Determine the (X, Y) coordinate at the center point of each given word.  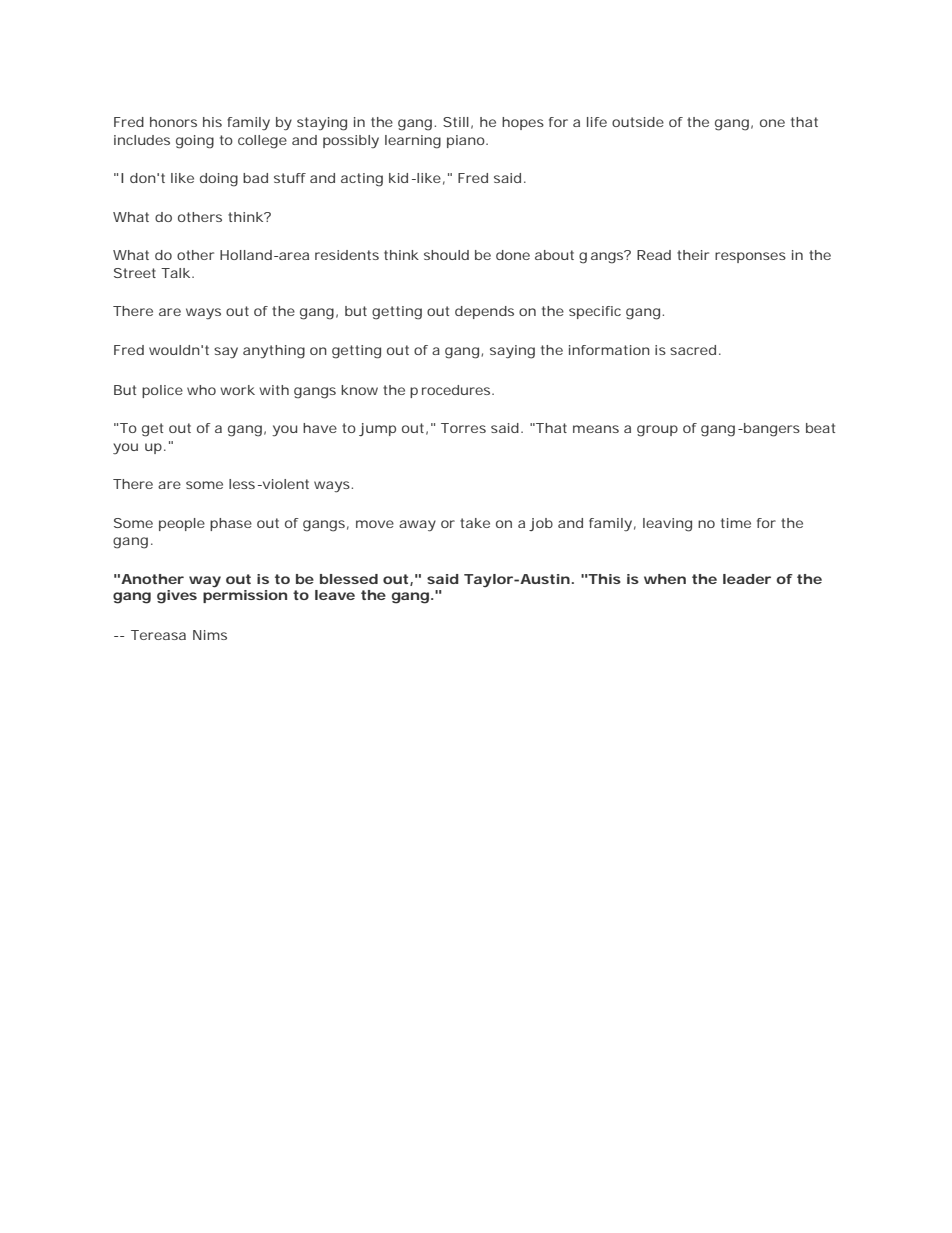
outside (638, 122)
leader (747, 579)
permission (245, 596)
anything (274, 352)
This (604, 579)
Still (456, 122)
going (195, 142)
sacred (693, 350)
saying (512, 352)
